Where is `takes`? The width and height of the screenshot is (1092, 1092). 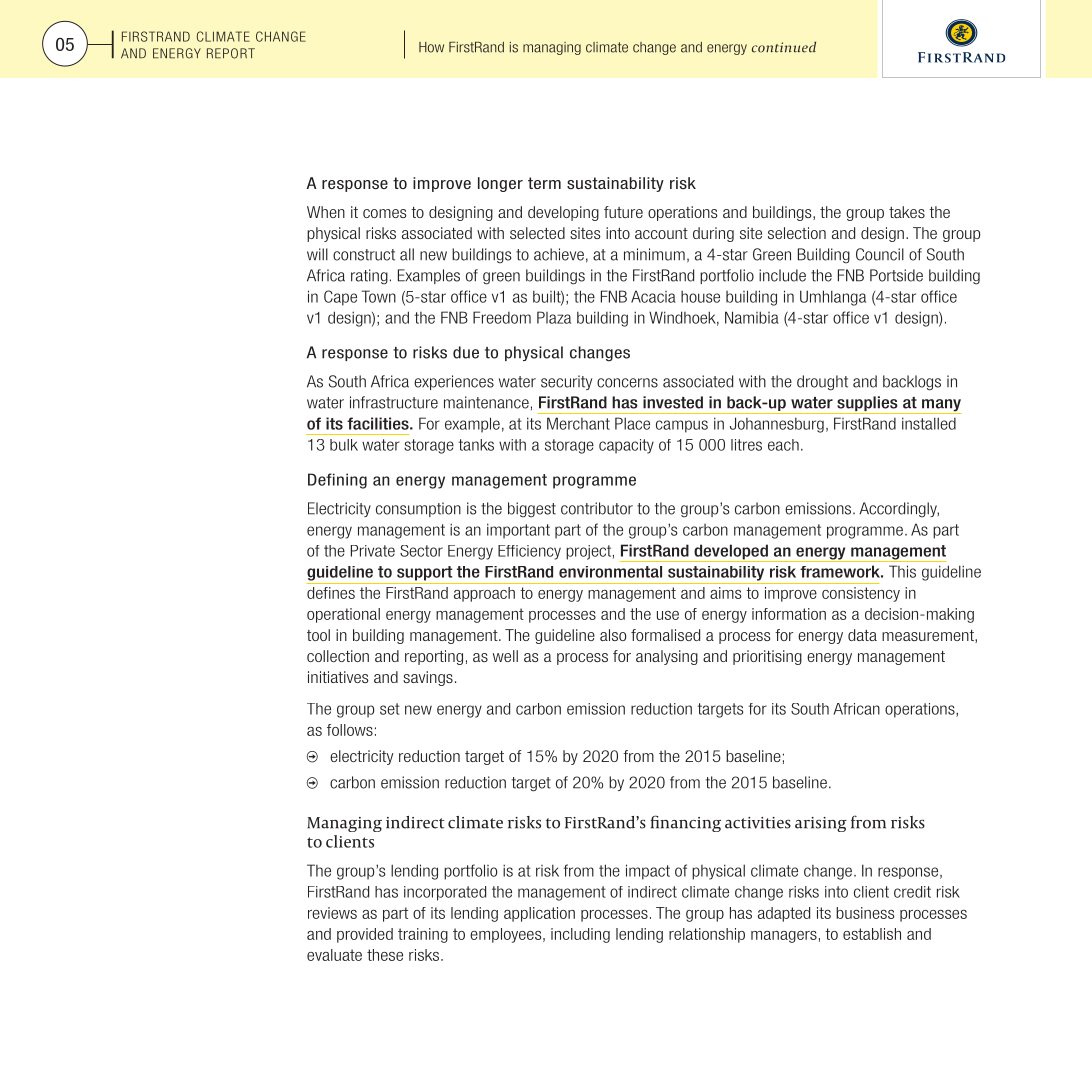
takes is located at coordinates (907, 212).
